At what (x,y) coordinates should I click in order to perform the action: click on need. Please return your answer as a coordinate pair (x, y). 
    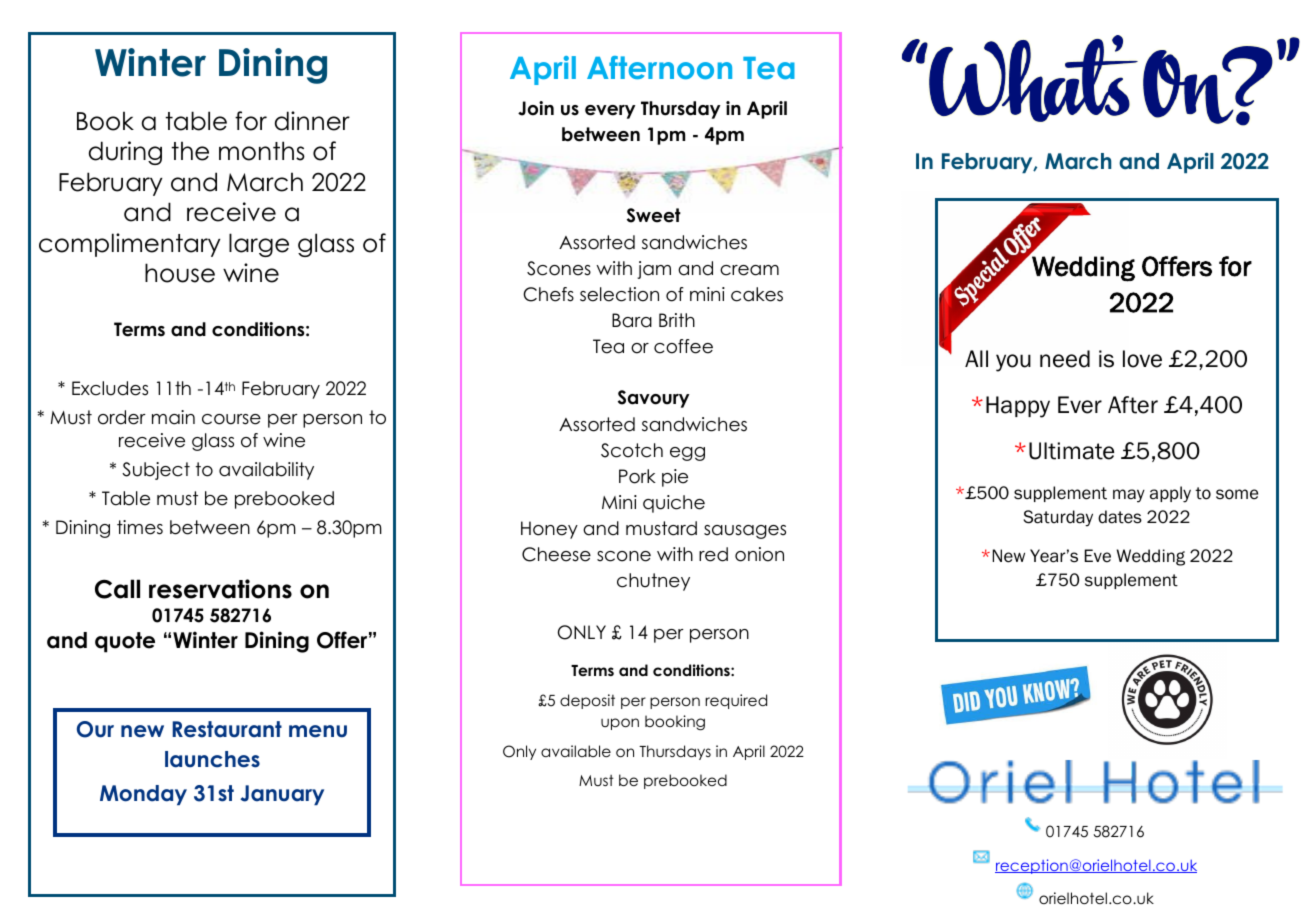
    Looking at the image, I should click on (1065, 359).
